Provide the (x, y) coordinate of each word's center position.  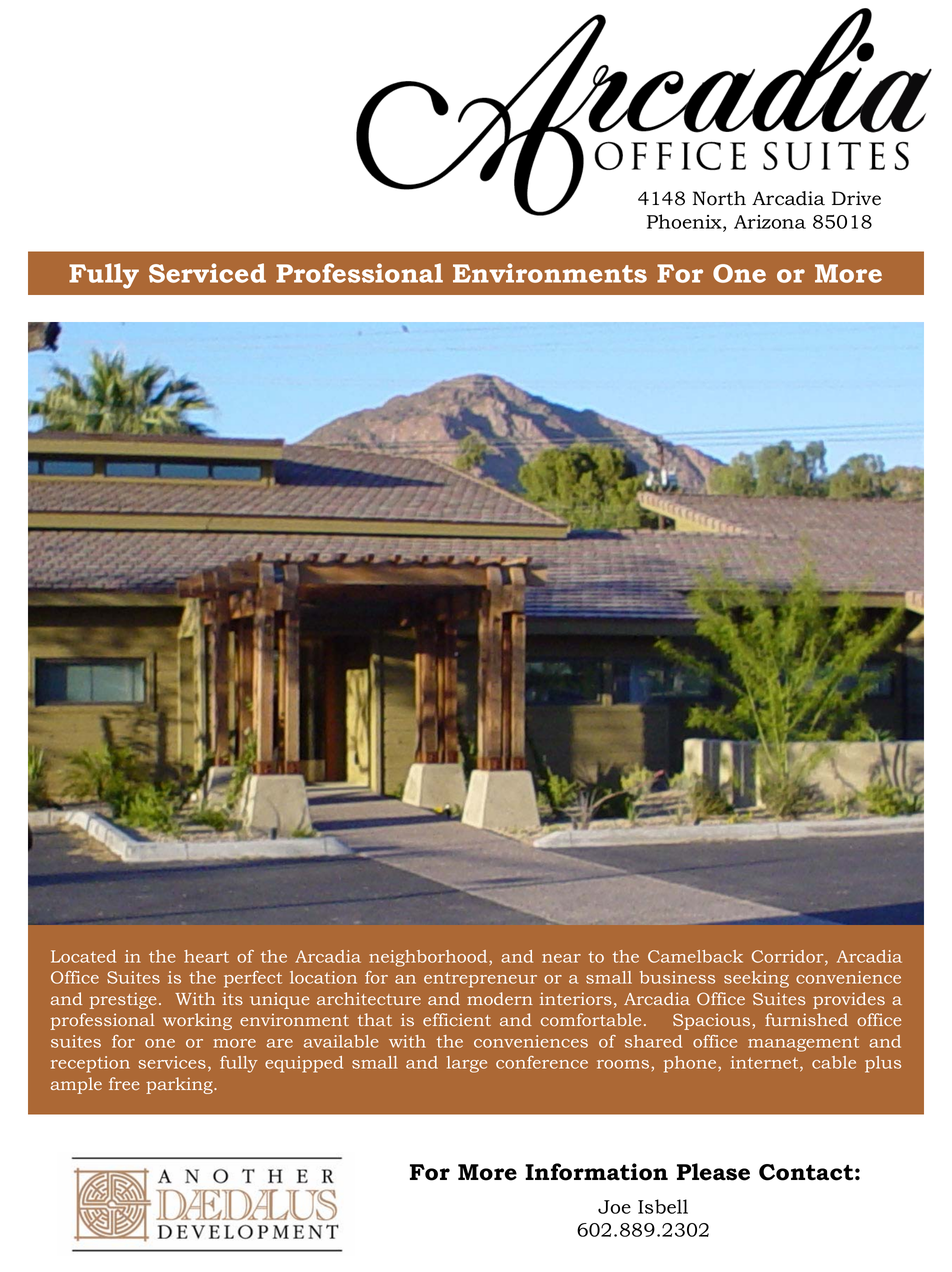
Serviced (207, 273)
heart (206, 956)
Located (83, 956)
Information (596, 1172)
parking (180, 1085)
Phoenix (685, 222)
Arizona (770, 222)
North (719, 198)
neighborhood (429, 958)
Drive (856, 198)
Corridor (789, 957)
